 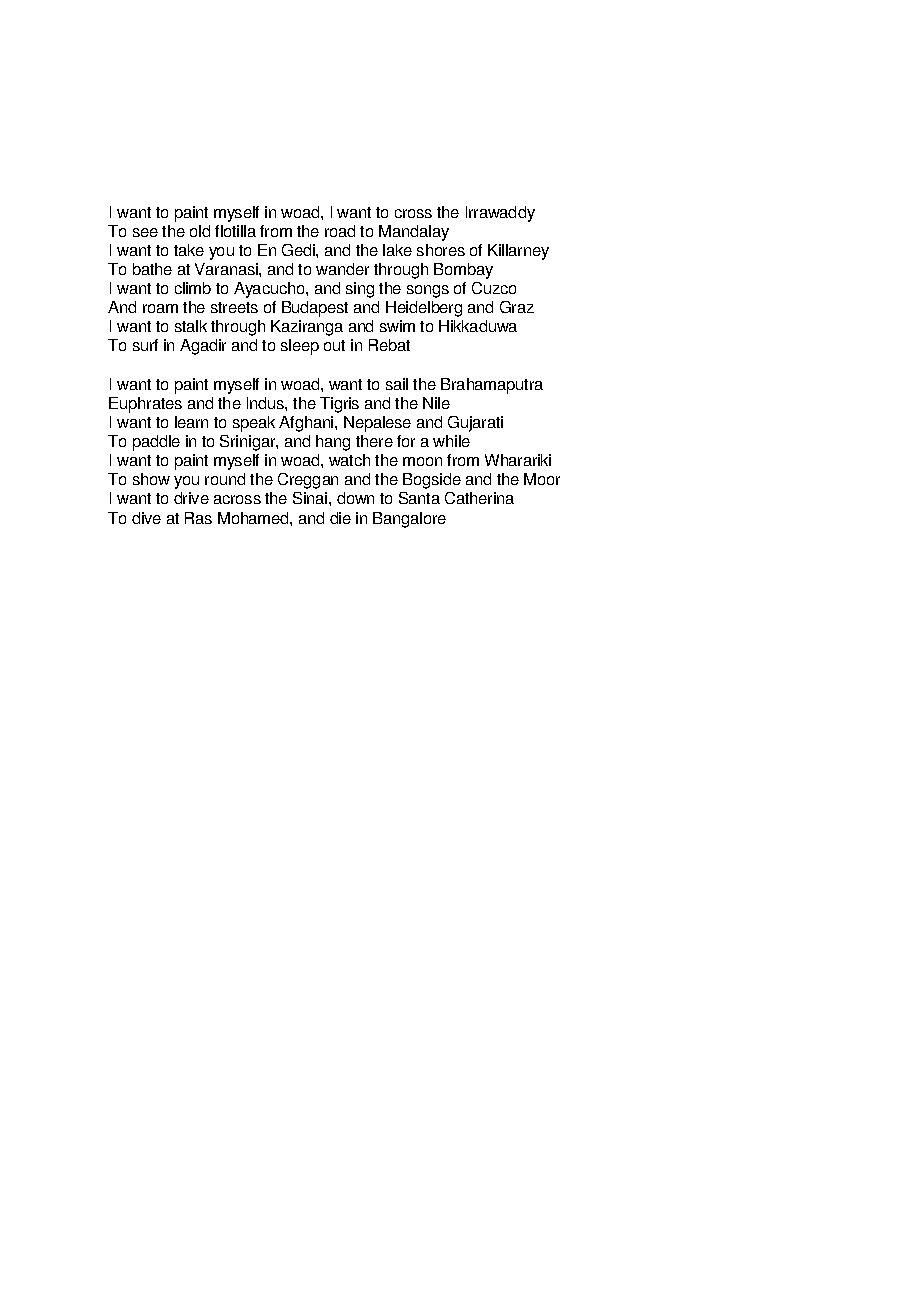 I want to click on roam, so click(x=160, y=308).
